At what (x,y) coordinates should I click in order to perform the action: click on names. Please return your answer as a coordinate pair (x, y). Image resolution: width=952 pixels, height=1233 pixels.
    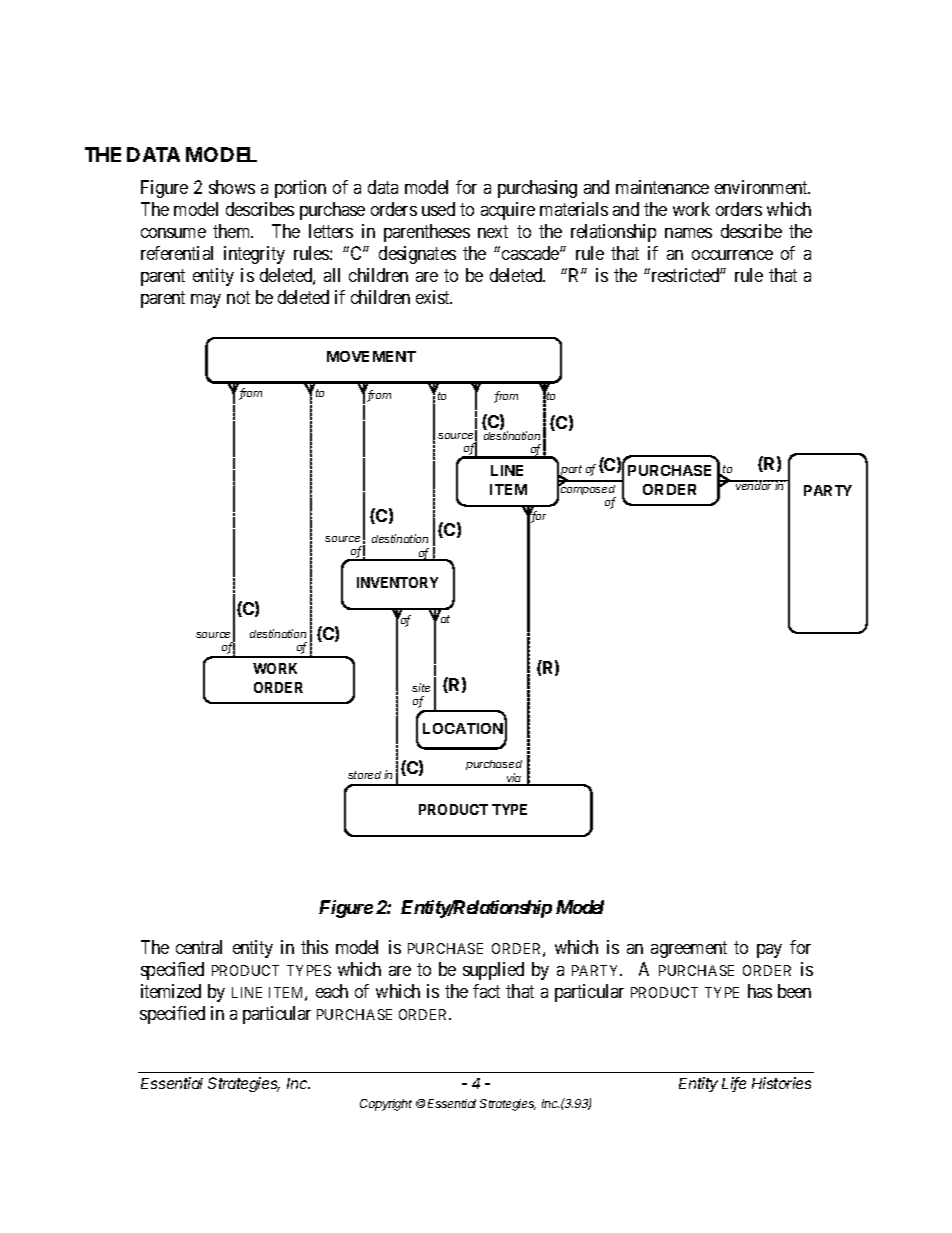
    Looking at the image, I should click on (688, 233).
